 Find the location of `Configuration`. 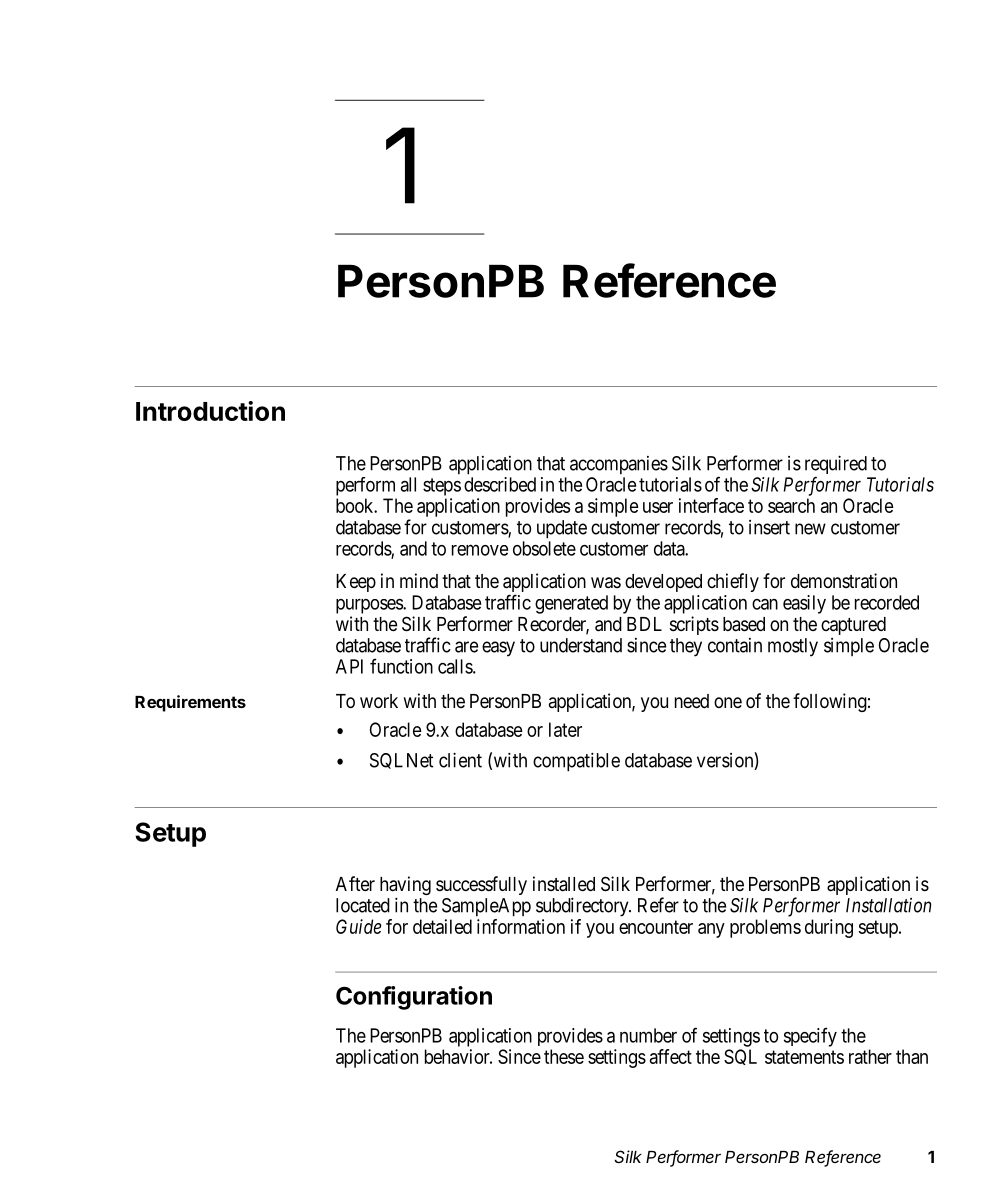

Configuration is located at coordinates (414, 998).
